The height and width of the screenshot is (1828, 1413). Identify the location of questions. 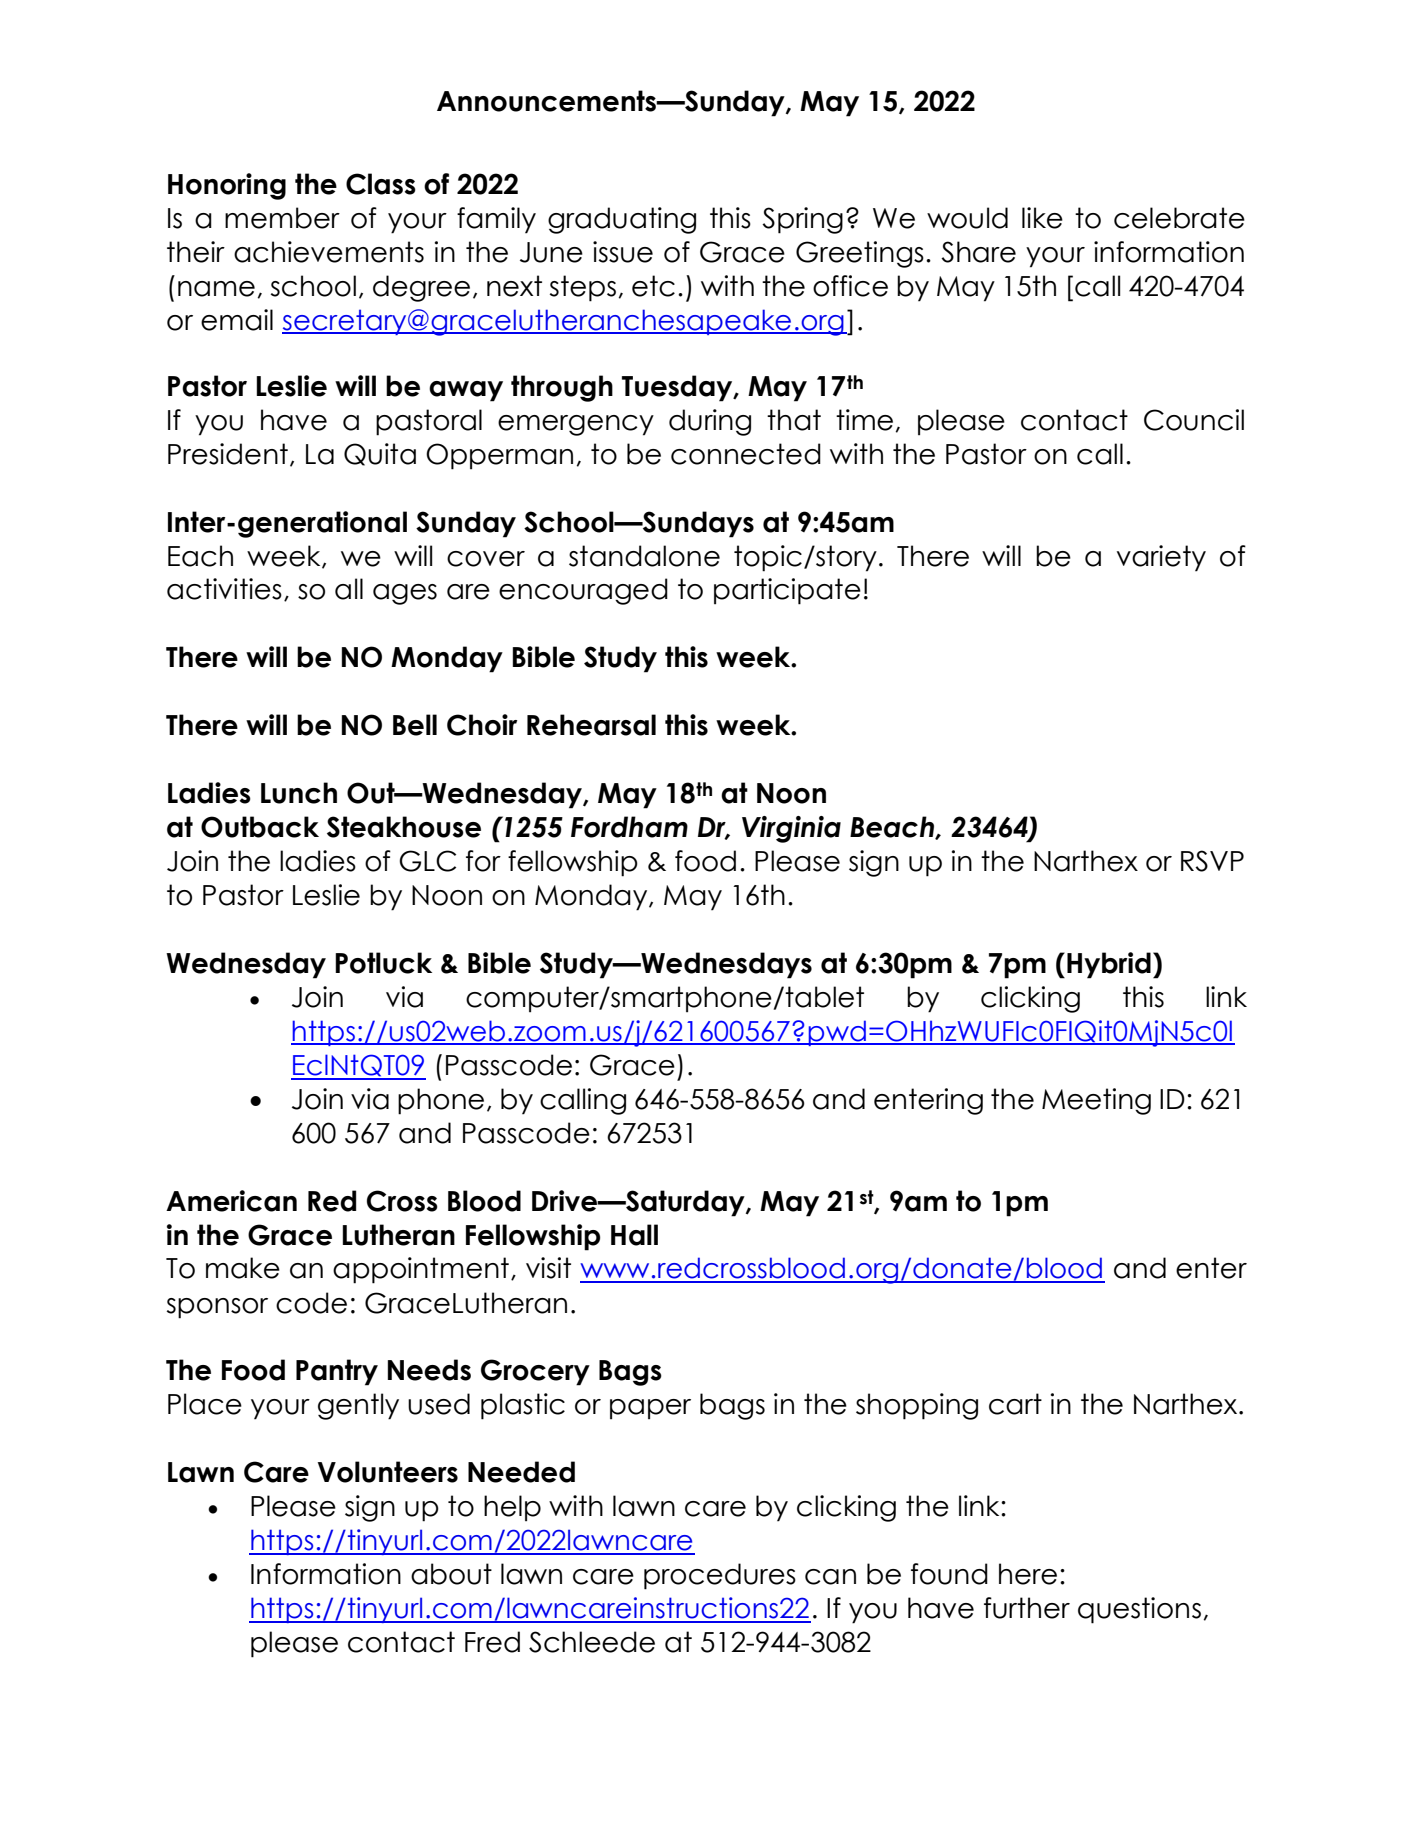
(1139, 1610).
